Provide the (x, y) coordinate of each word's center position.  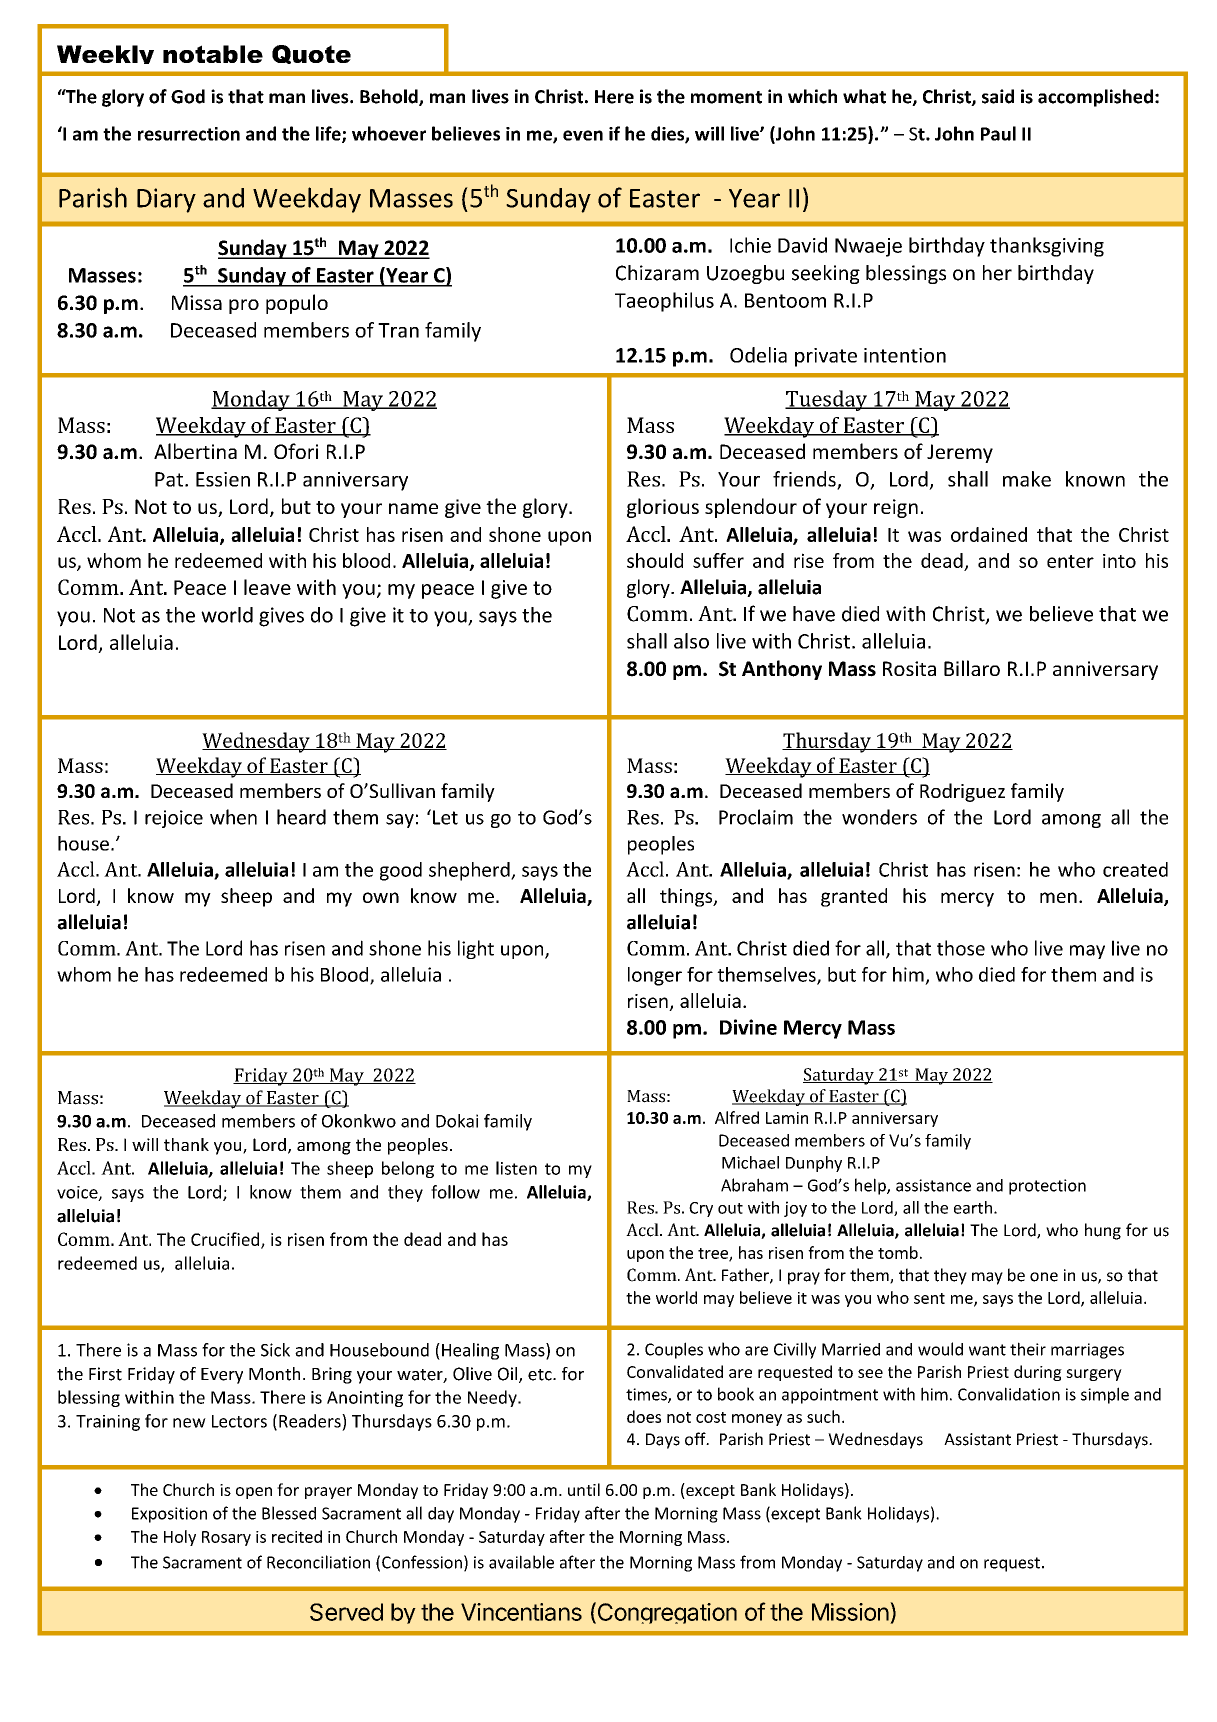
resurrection (189, 134)
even (583, 135)
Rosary (226, 1538)
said (998, 96)
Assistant (977, 1439)
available (521, 1562)
